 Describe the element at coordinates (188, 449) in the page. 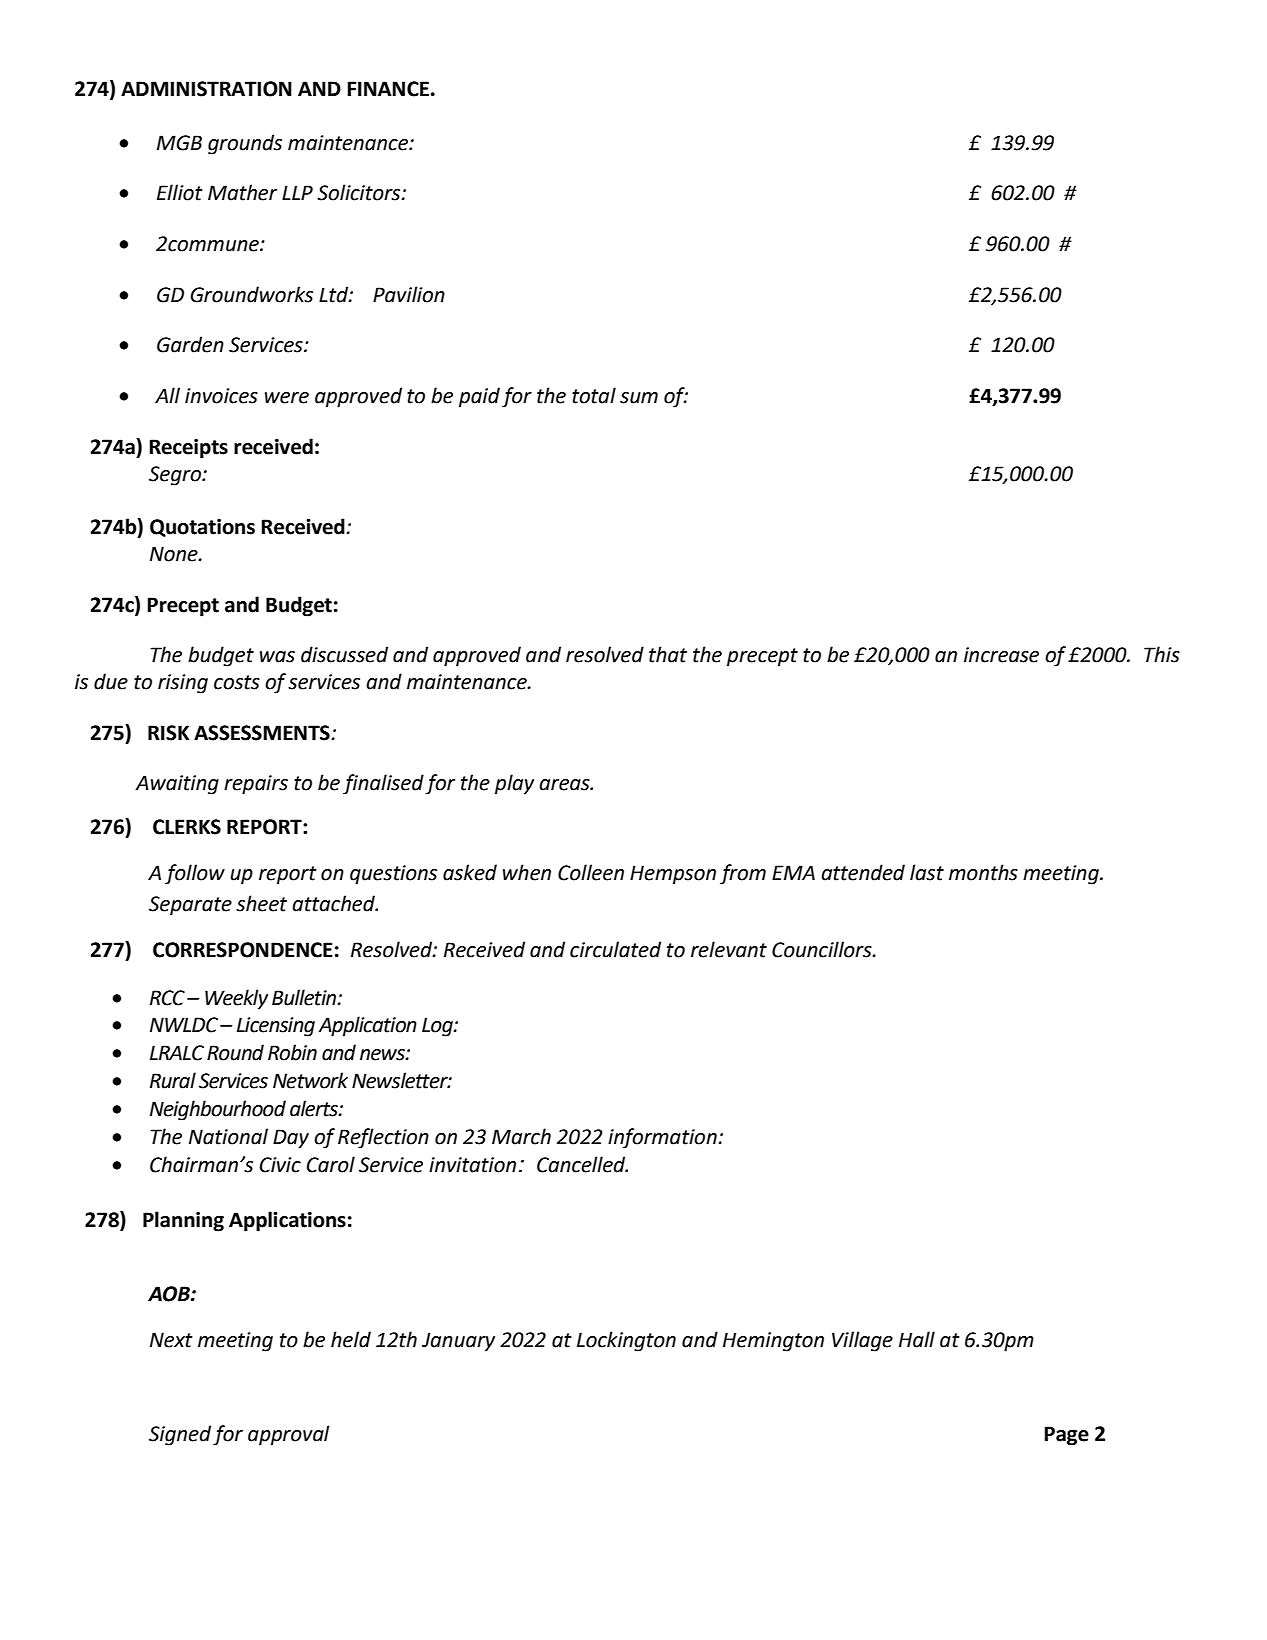

I see `Receipts` at that location.
